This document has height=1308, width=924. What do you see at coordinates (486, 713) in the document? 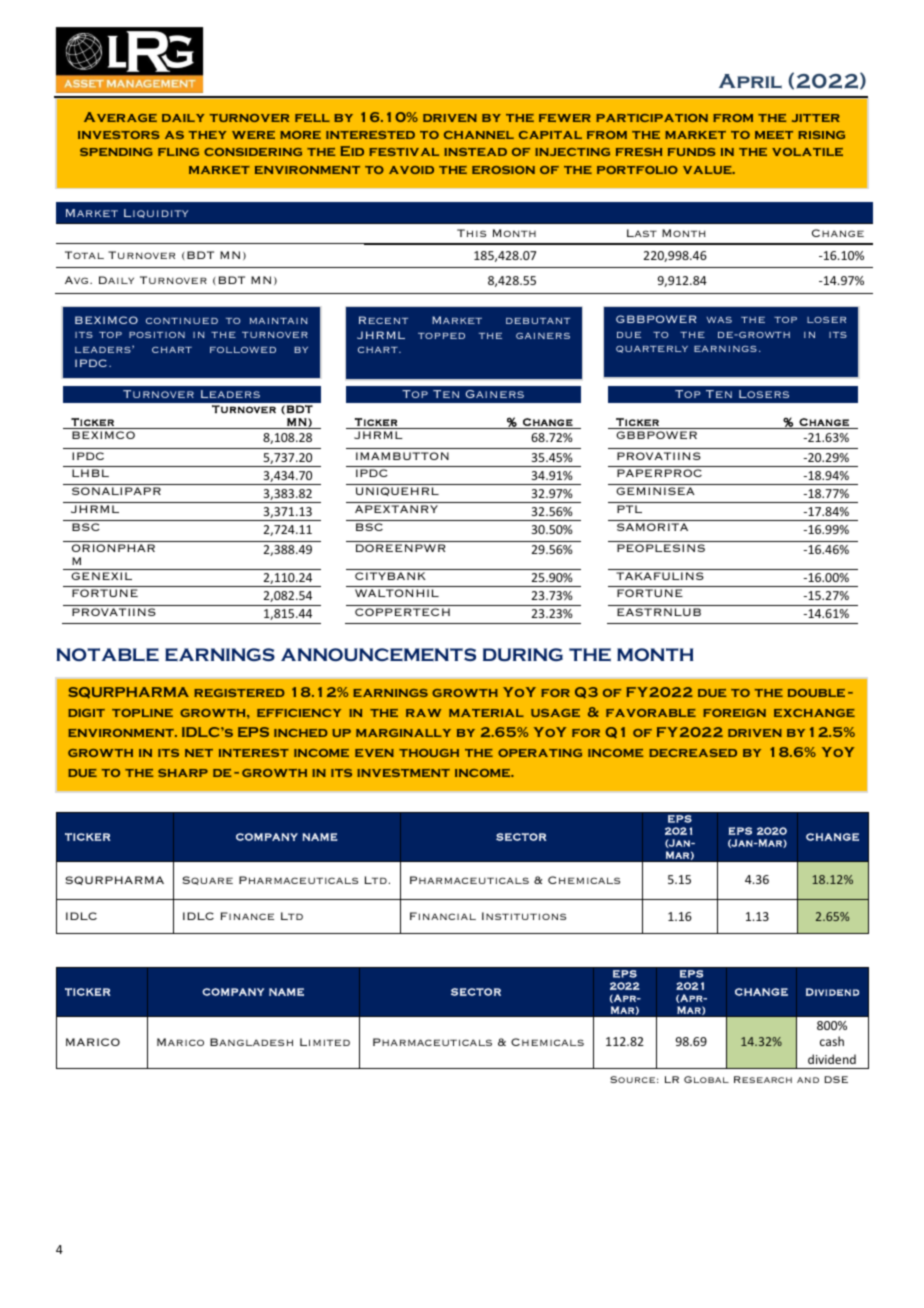
I see `material` at bounding box center [486, 713].
